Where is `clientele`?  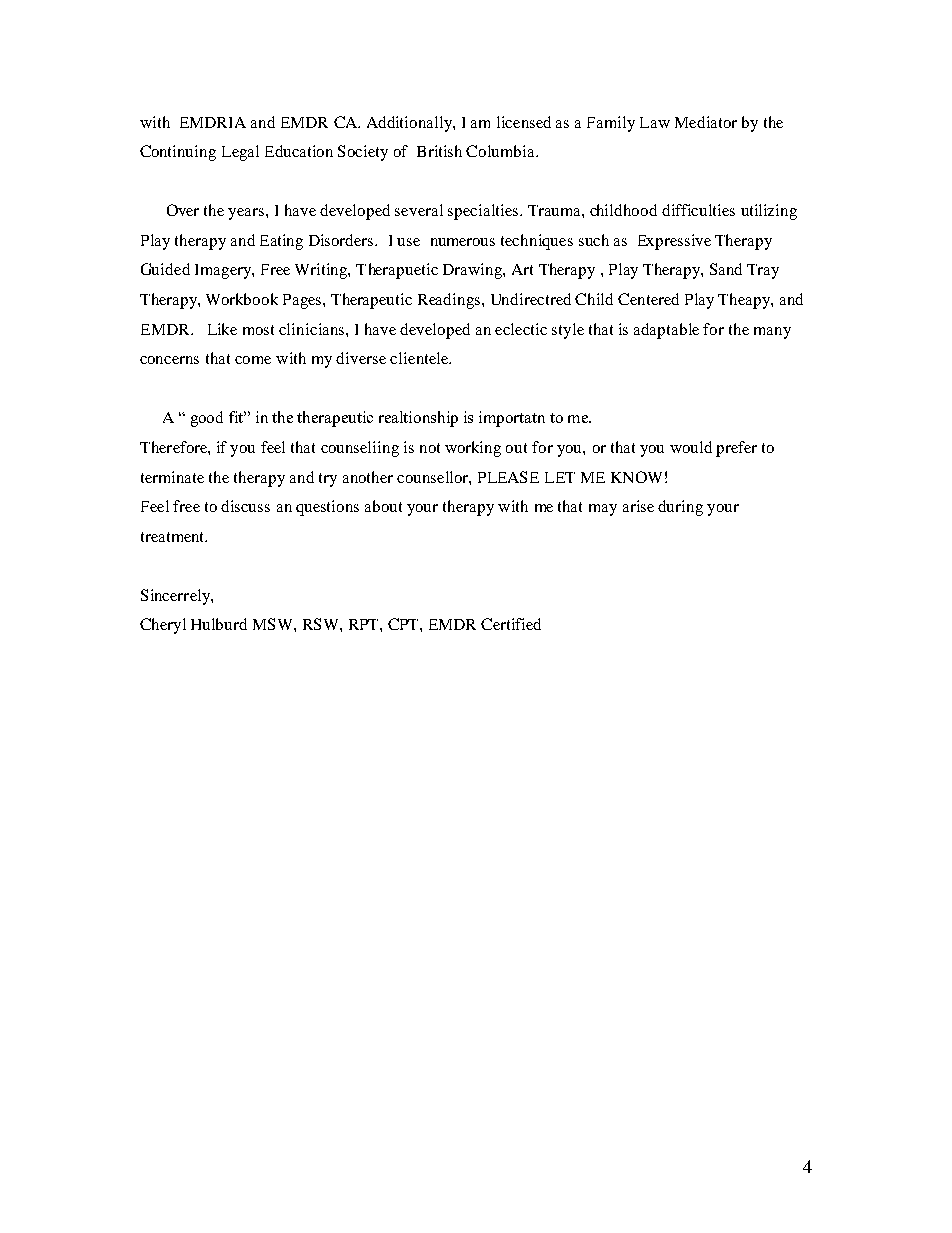 clientele is located at coordinates (420, 358).
